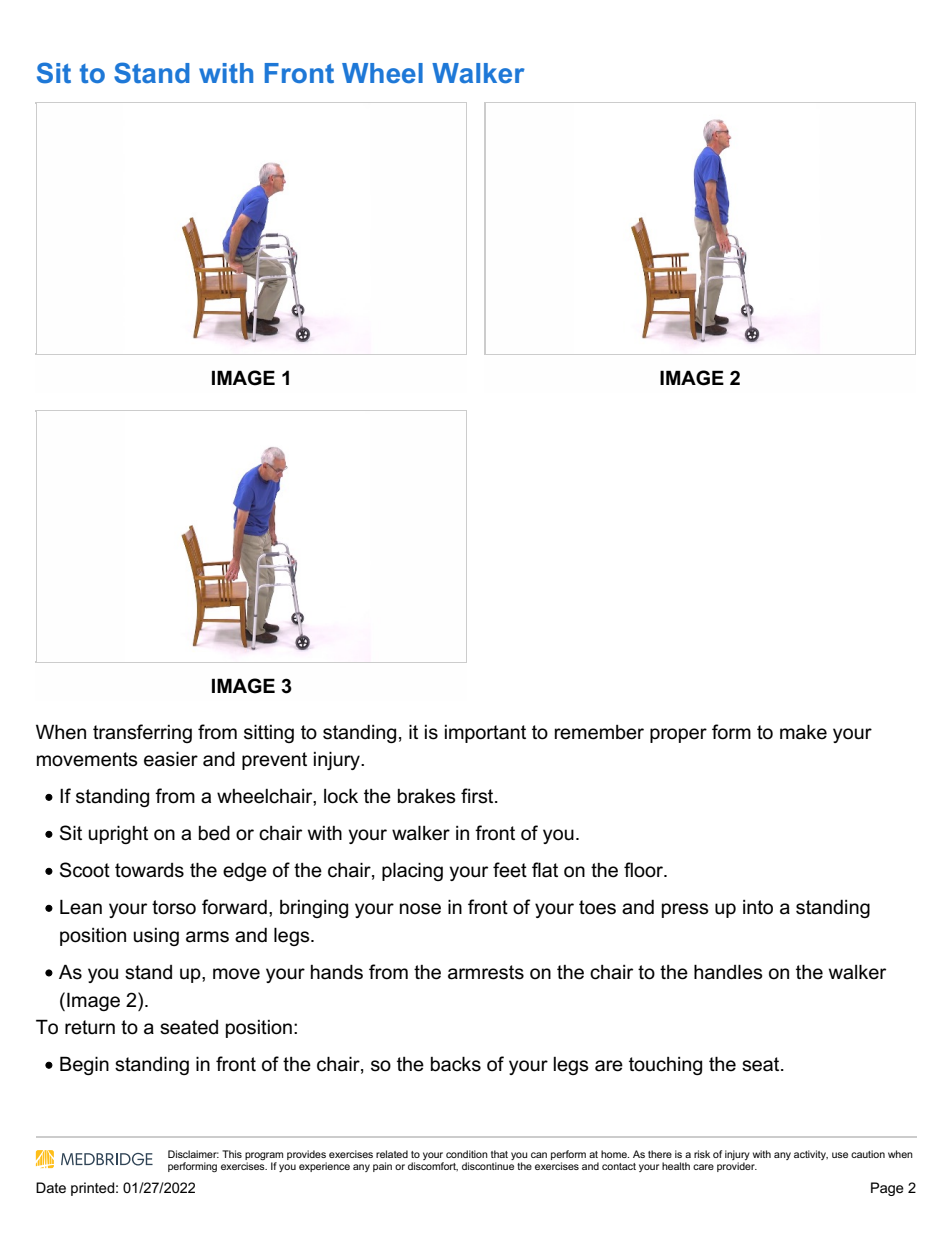 This screenshot has width=952, height=1233. I want to click on towards, so click(149, 870).
